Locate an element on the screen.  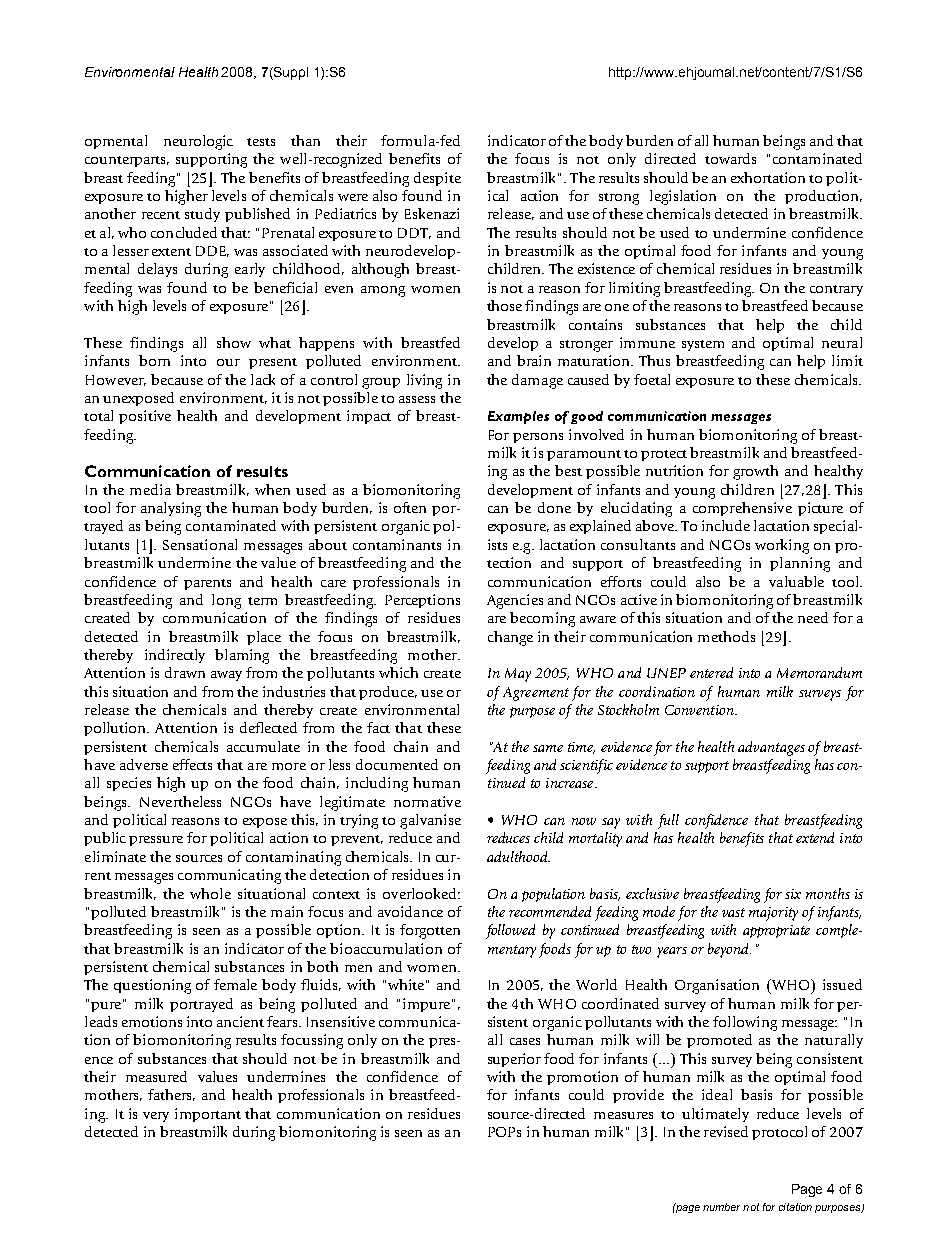
effects is located at coordinates (192, 764).
